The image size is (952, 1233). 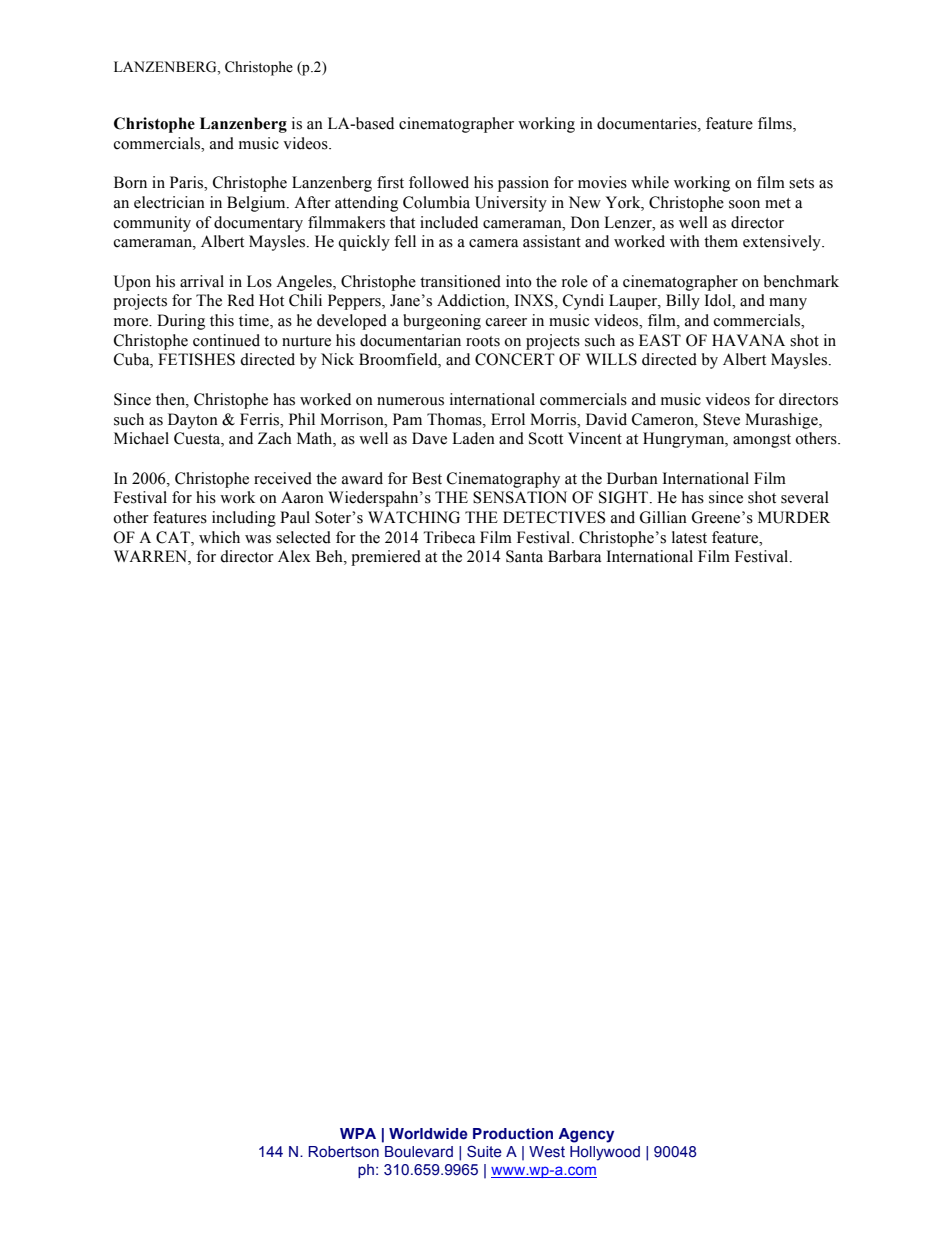 What do you see at coordinates (449, 222) in the image?
I see `included` at bounding box center [449, 222].
